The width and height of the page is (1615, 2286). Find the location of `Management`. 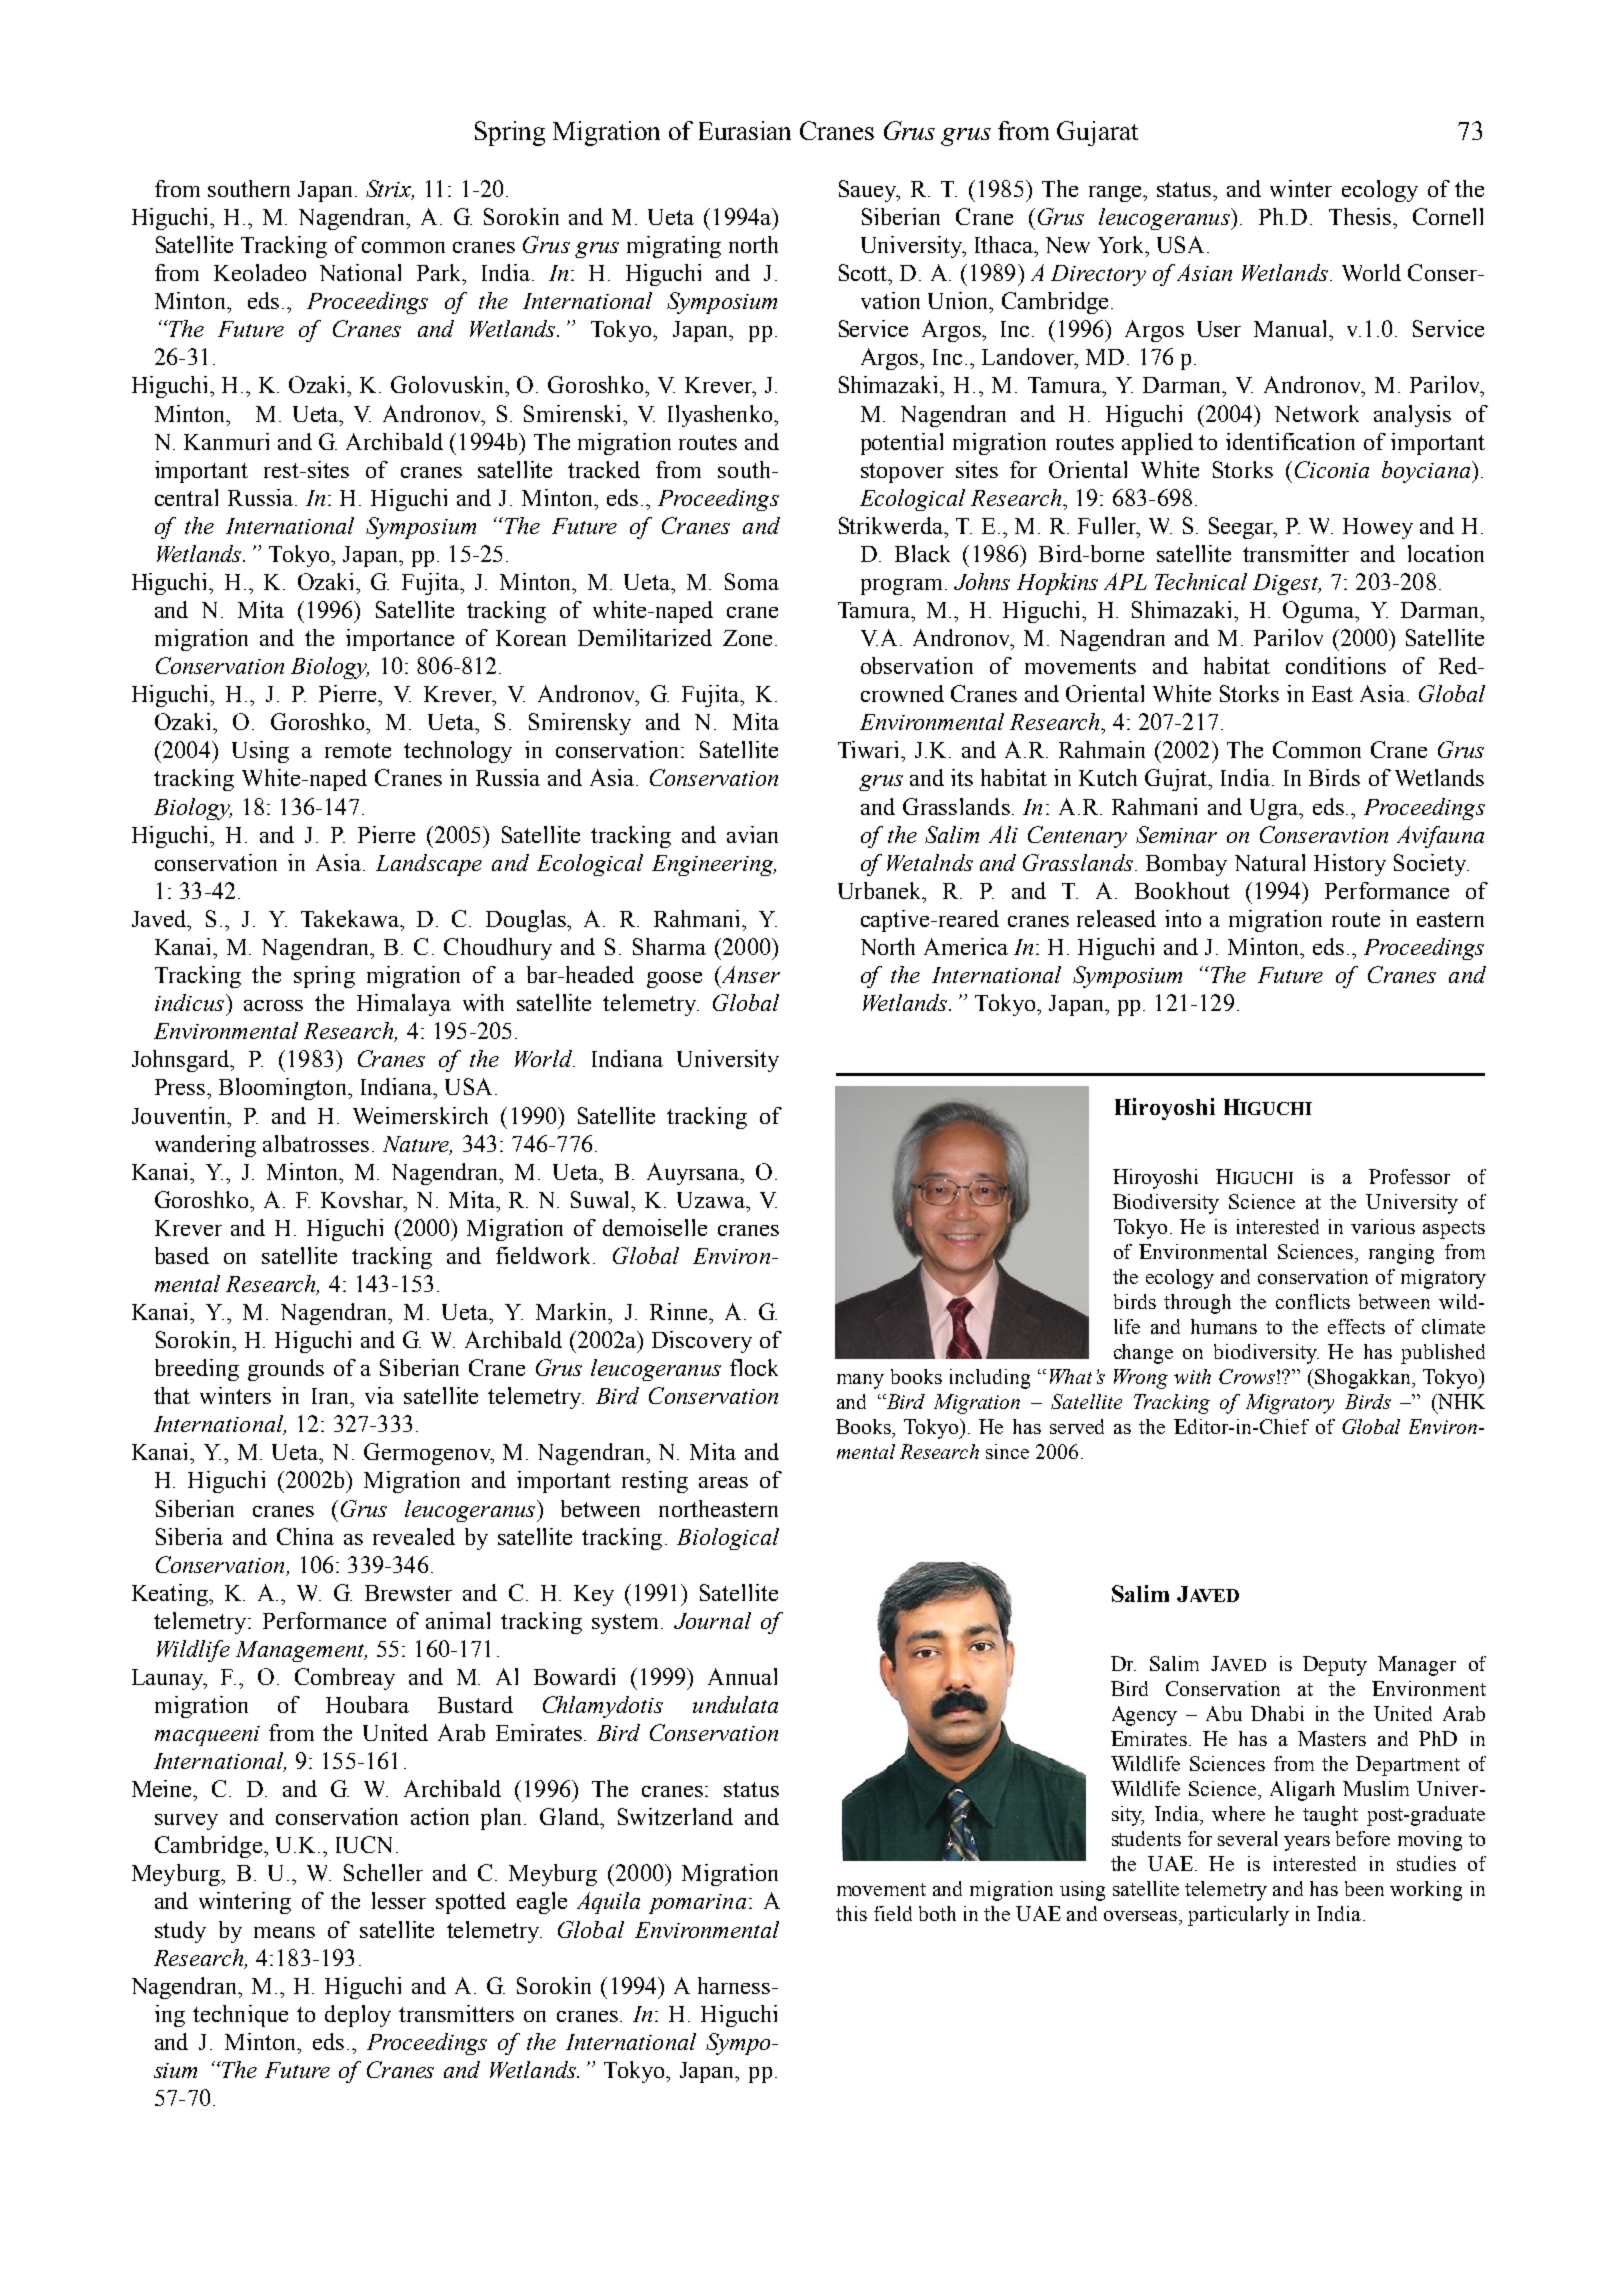

Management is located at coordinates (301, 1651).
